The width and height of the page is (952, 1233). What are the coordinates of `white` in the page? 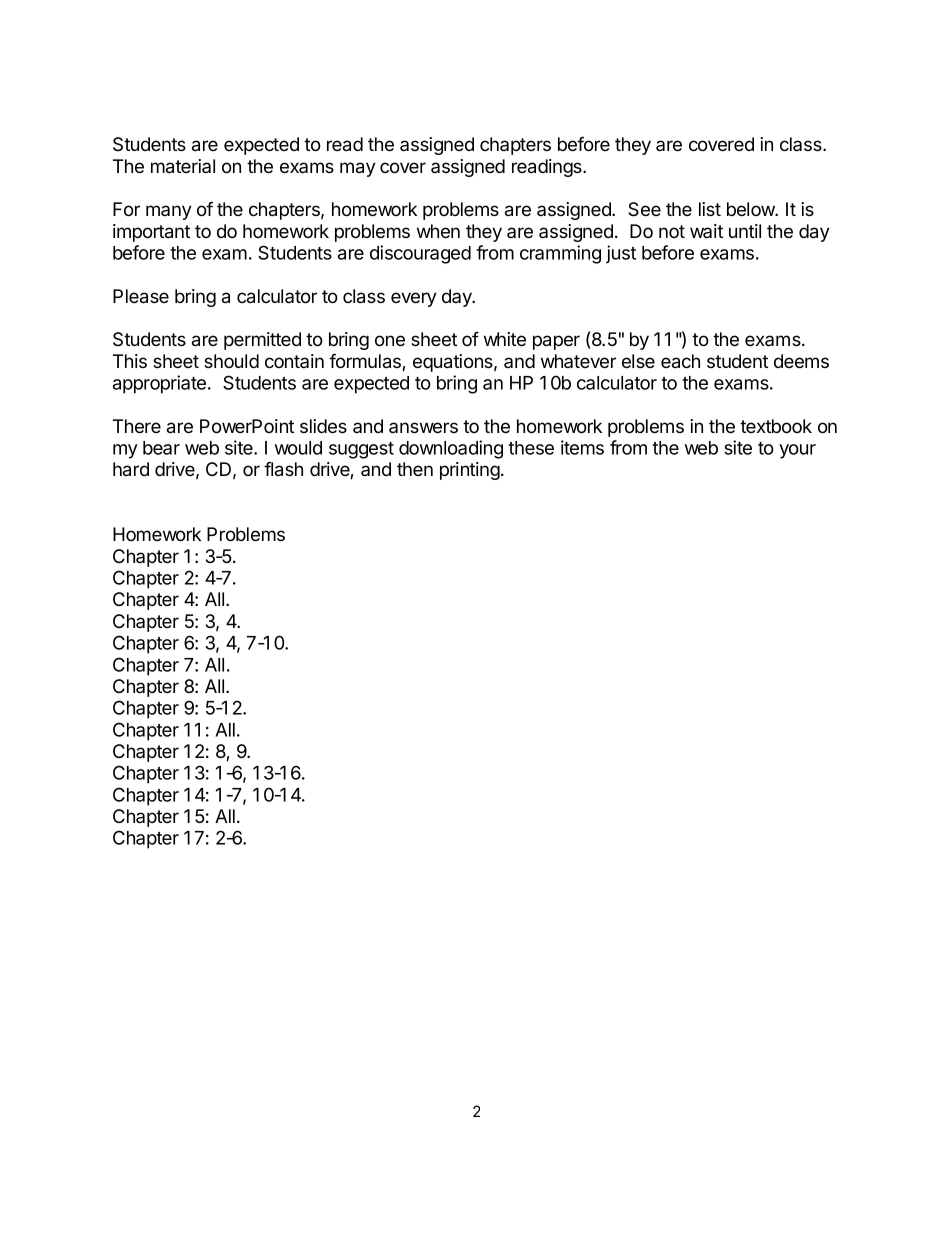 It's located at (505, 339).
